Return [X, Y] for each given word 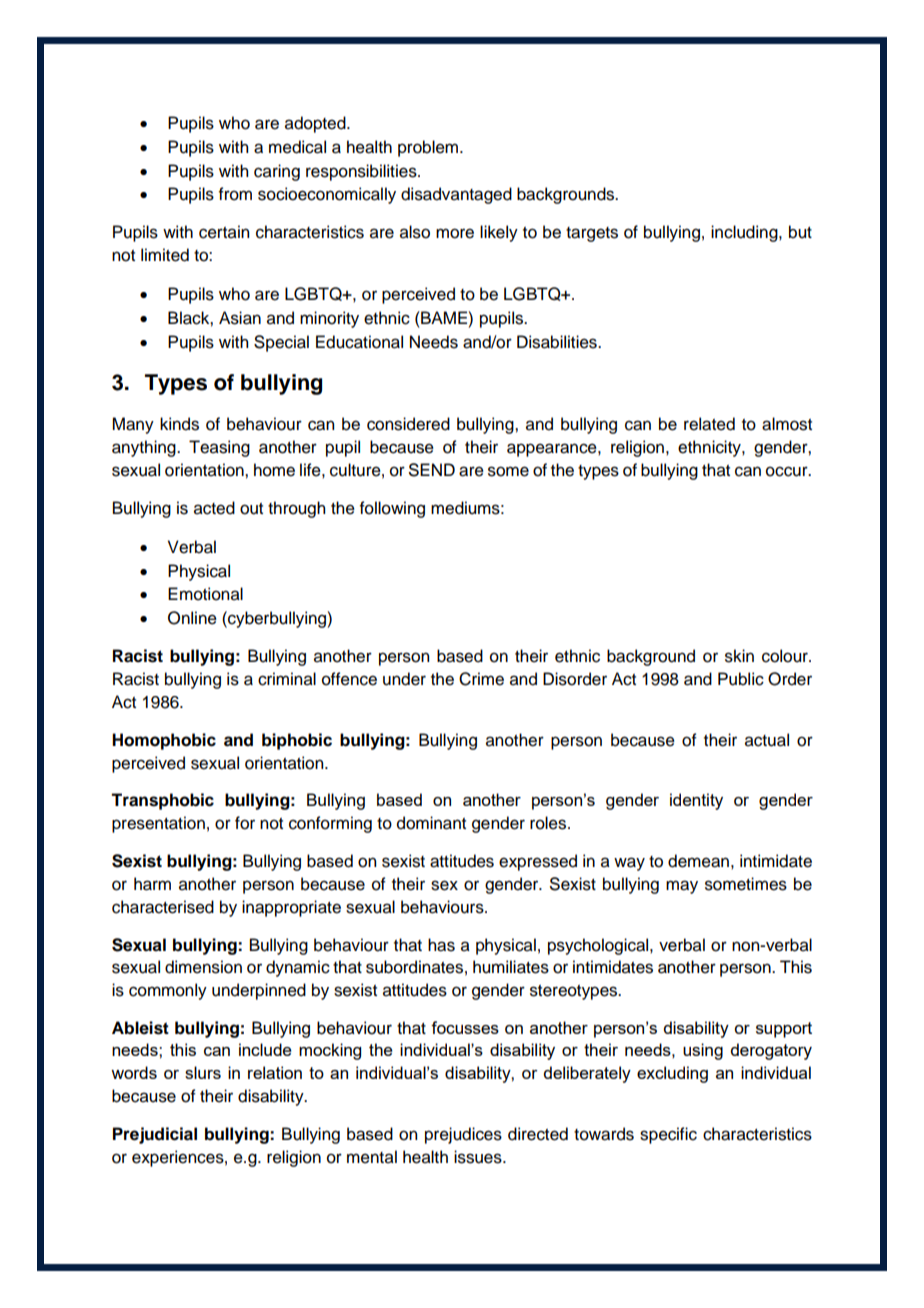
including [745, 233]
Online [192, 618]
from [235, 194]
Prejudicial [155, 1135]
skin [739, 656]
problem [428, 148]
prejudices [463, 1135]
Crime [481, 679]
